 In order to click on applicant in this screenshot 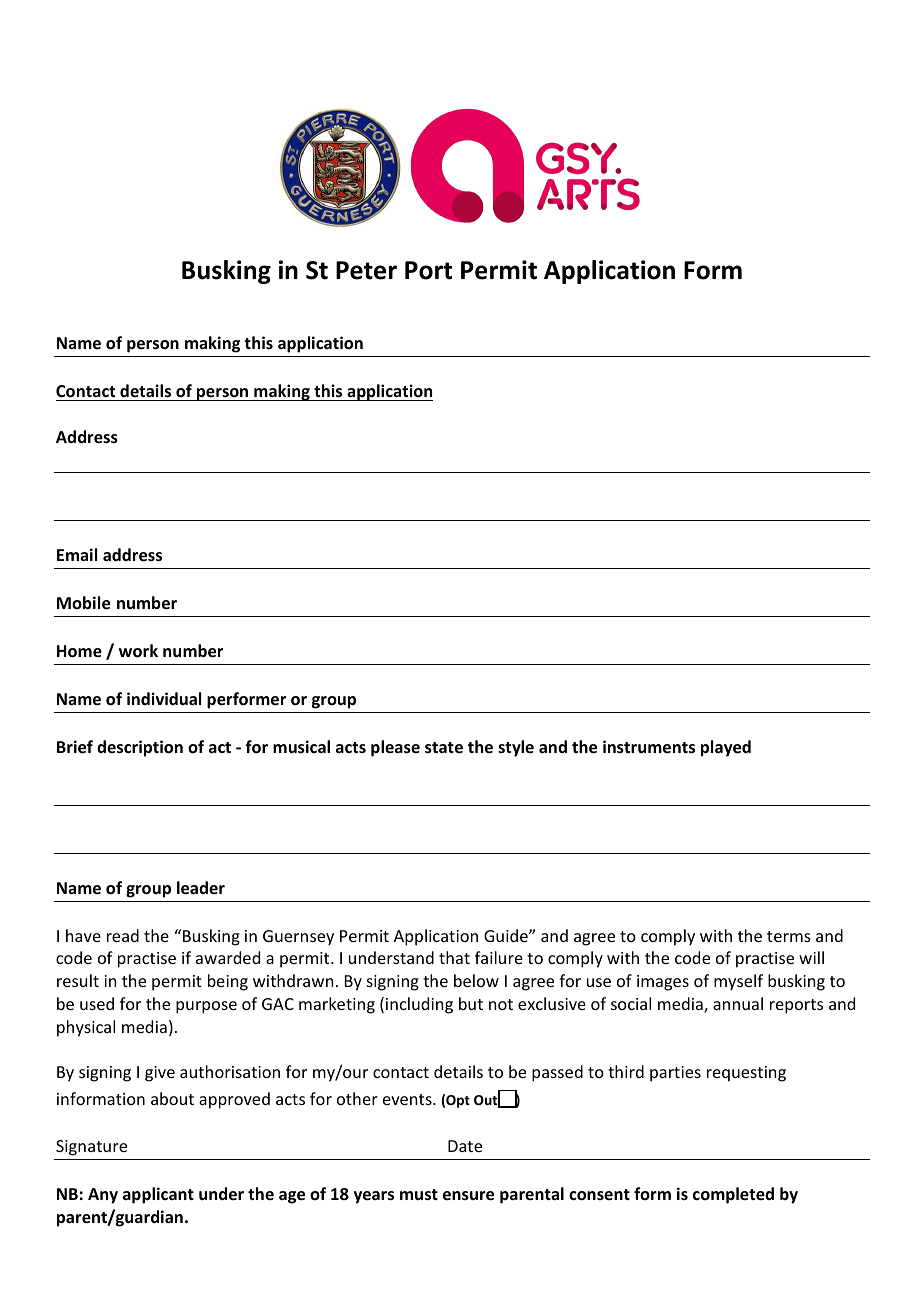, I will do `click(158, 1195)`.
